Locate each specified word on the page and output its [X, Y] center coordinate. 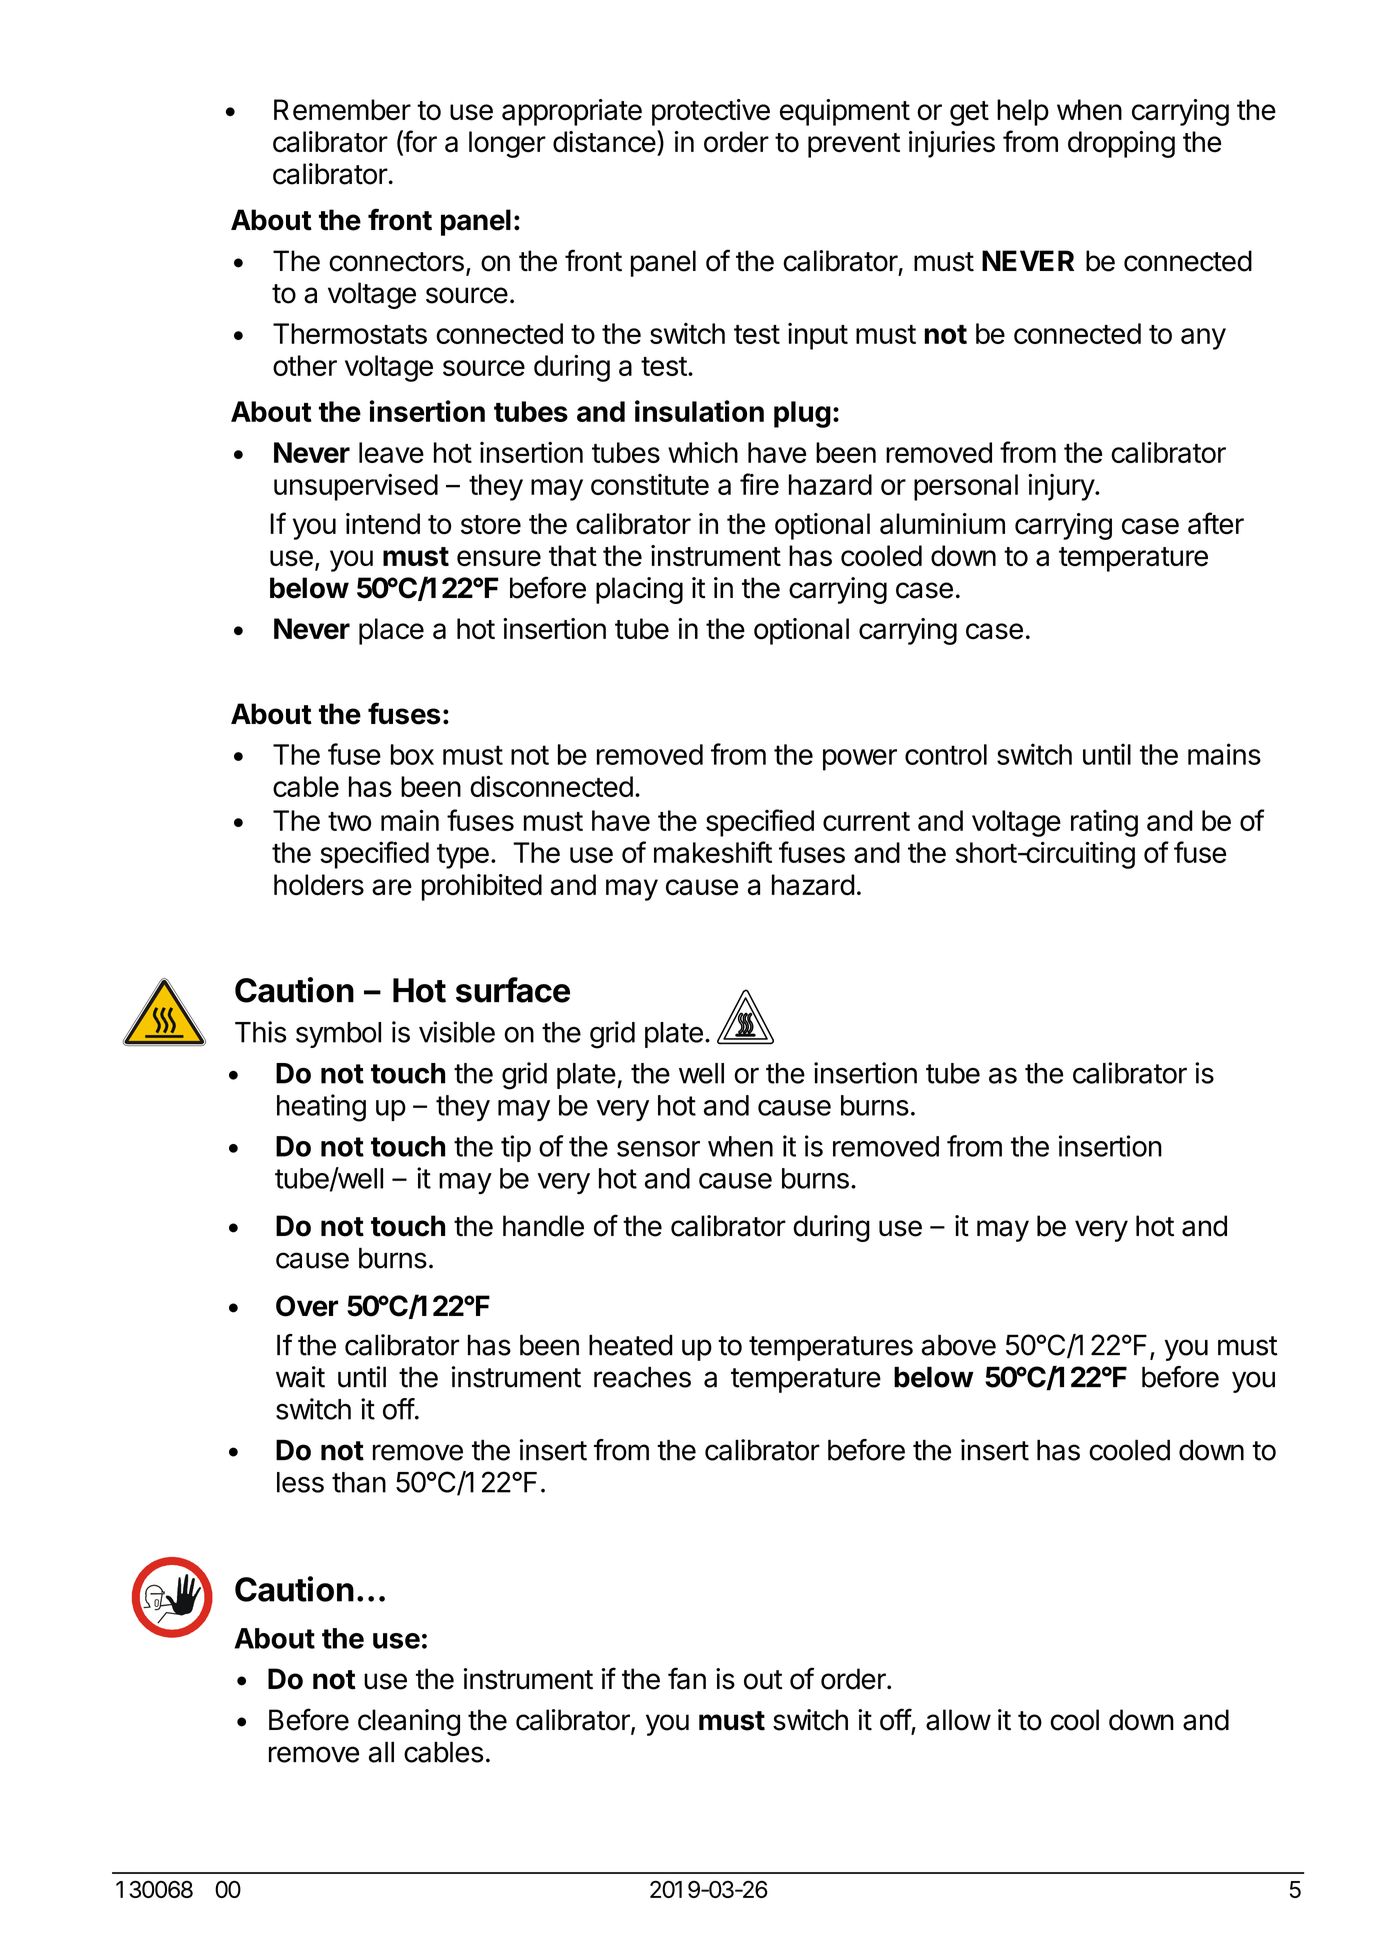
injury [1062, 487]
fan [687, 1678]
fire [759, 484]
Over [307, 1306]
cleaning [409, 1722]
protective [711, 112]
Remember [342, 110]
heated [631, 1345]
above [959, 1345]
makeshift [713, 852]
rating [1104, 823]
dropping [1121, 144]
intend [383, 524]
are [392, 887]
